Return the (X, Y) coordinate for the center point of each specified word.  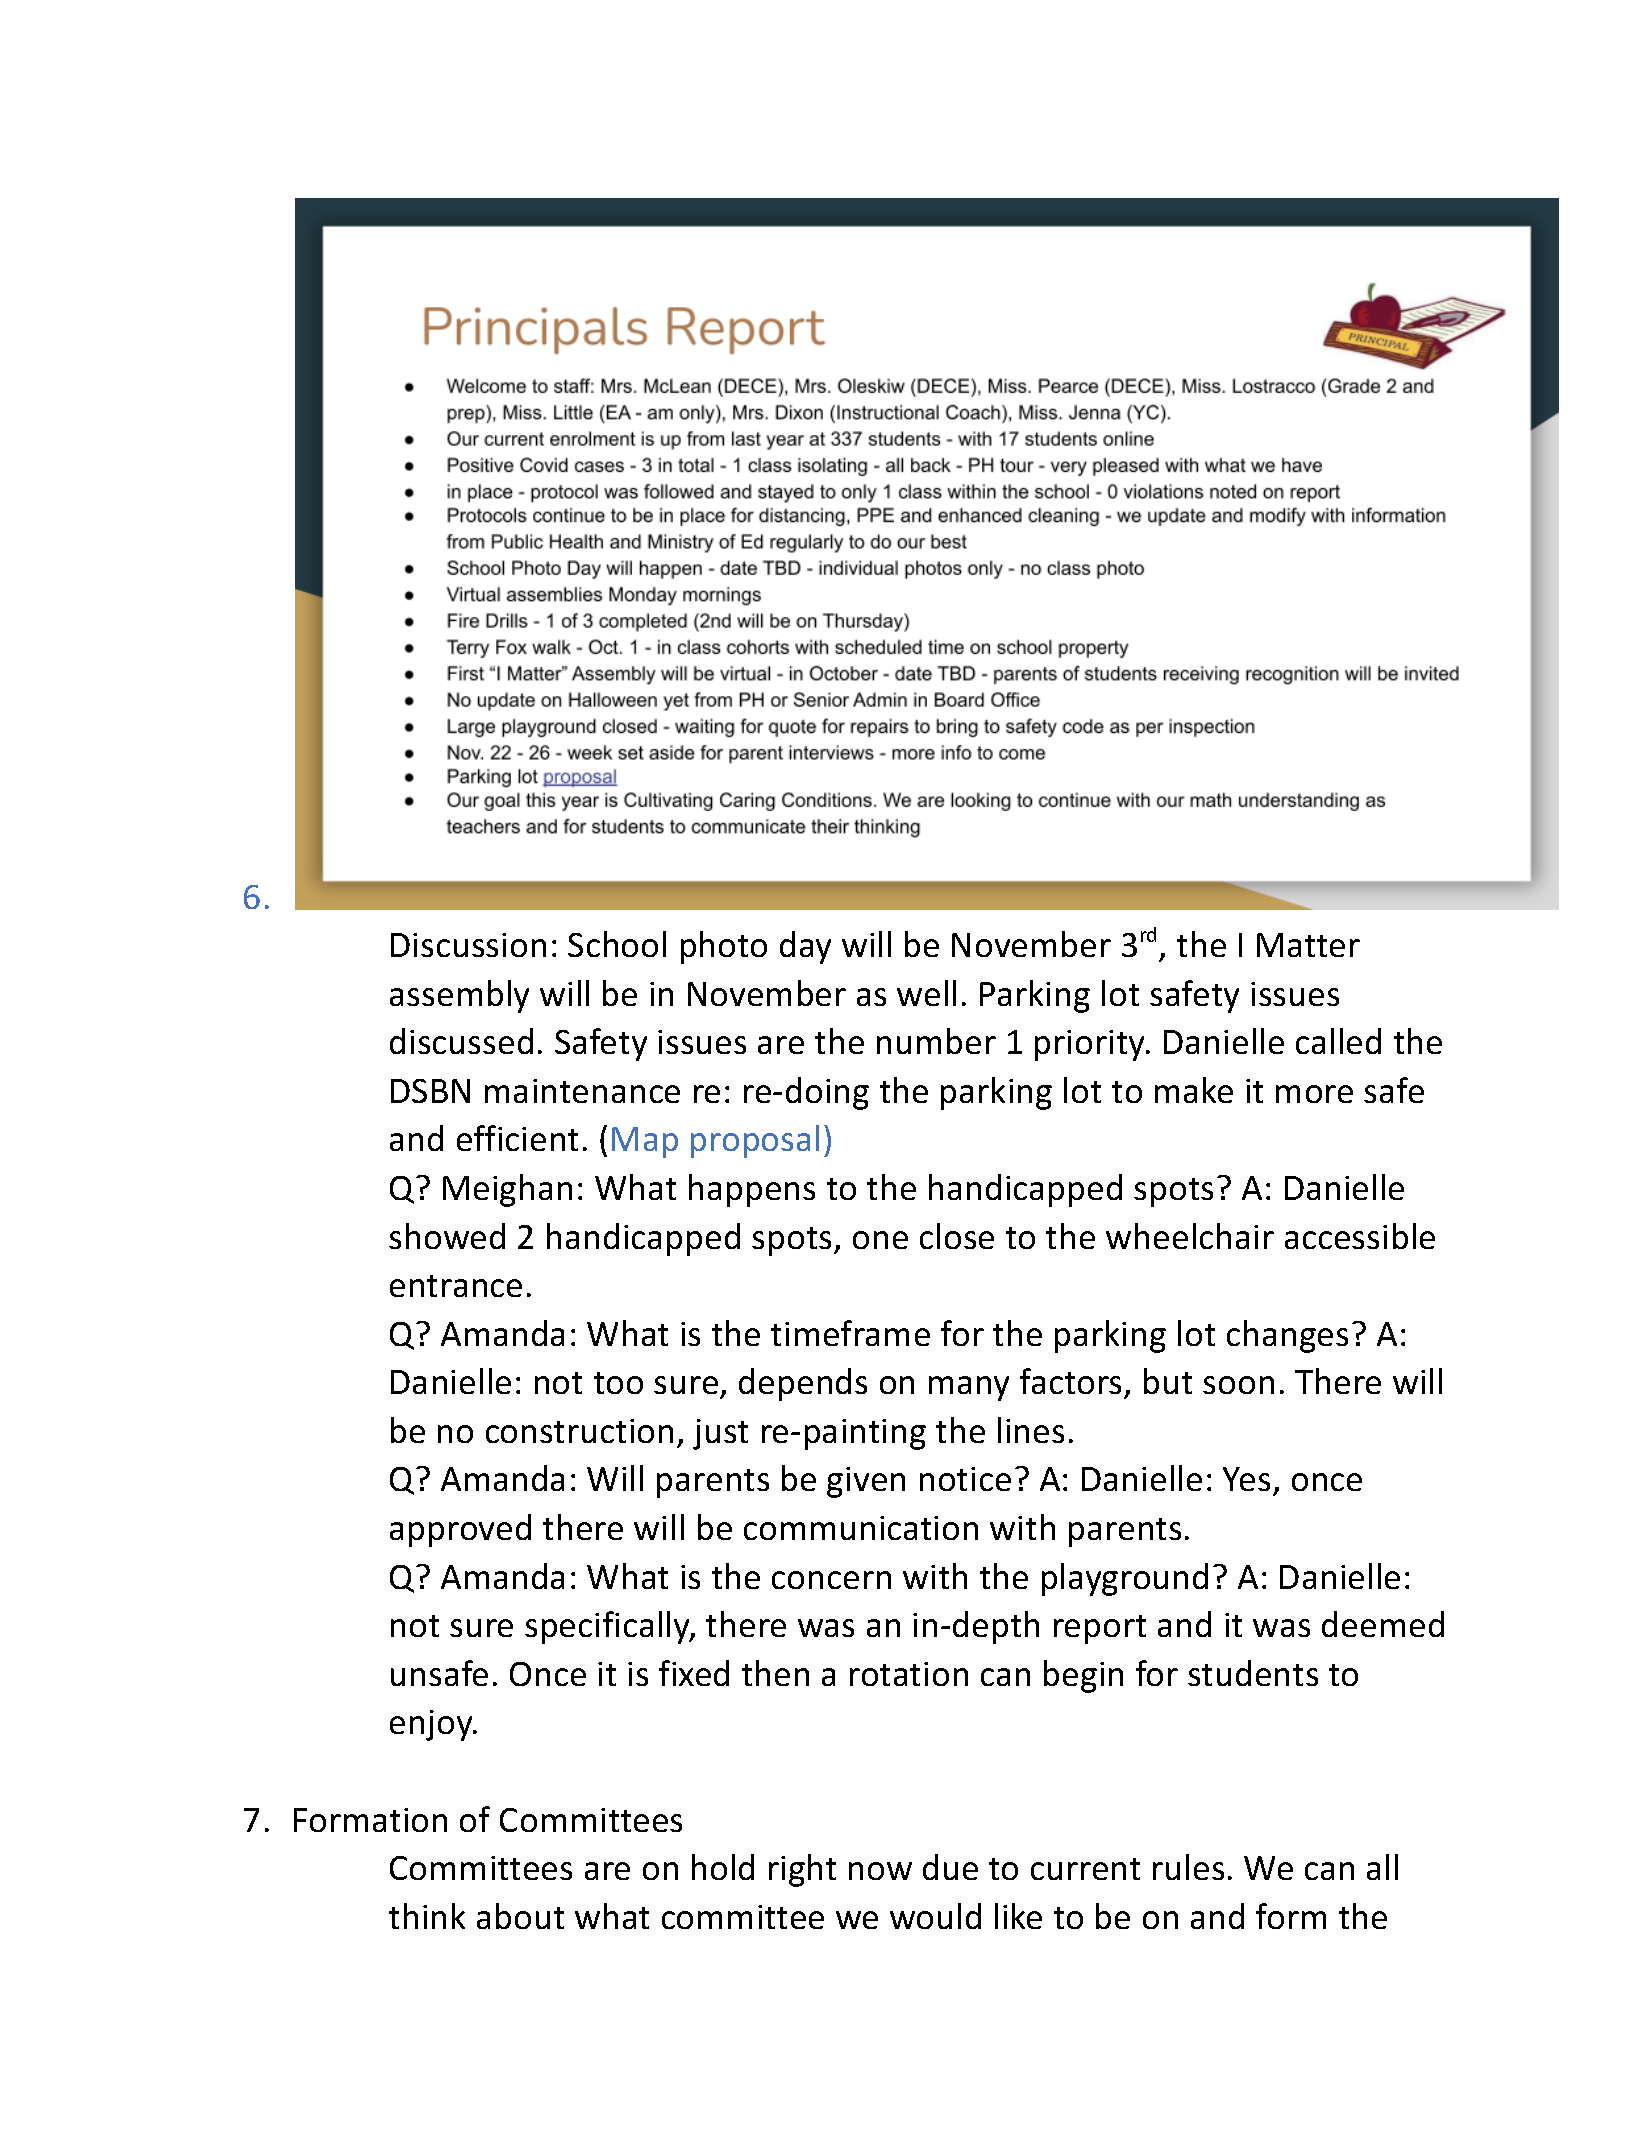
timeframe (850, 1333)
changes (1287, 1336)
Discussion (468, 945)
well (926, 993)
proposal (755, 1141)
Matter (1308, 945)
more (1314, 1094)
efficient (517, 1138)
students (1253, 1673)
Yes (1246, 1479)
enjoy (432, 1725)
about (520, 1916)
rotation (909, 1674)
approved (460, 1530)
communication (861, 1528)
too (618, 1383)
